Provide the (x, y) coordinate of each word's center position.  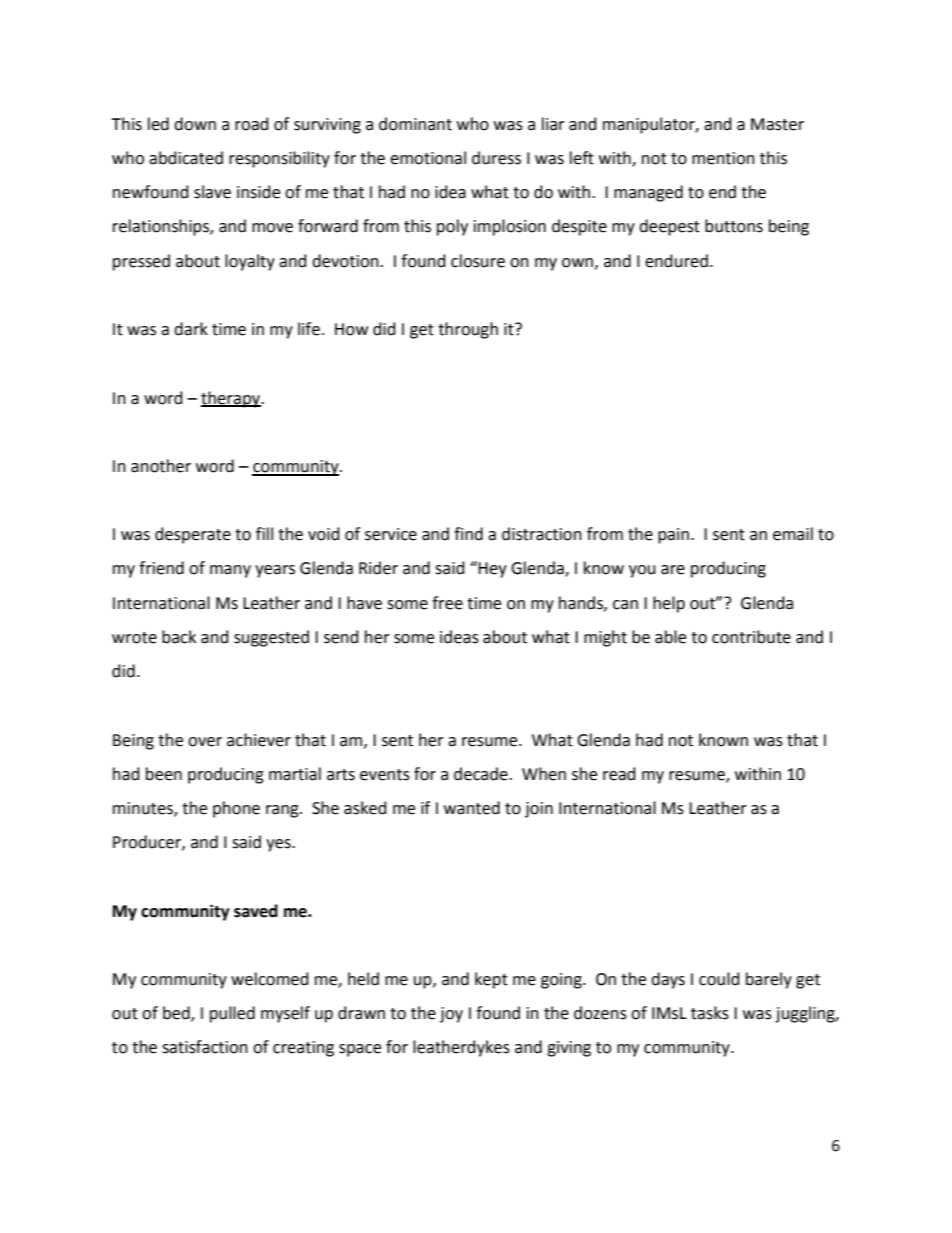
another (161, 466)
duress (496, 158)
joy (451, 1015)
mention (723, 158)
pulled (232, 1014)
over (205, 742)
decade (482, 774)
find (468, 534)
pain (673, 536)
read (619, 774)
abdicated (186, 158)
